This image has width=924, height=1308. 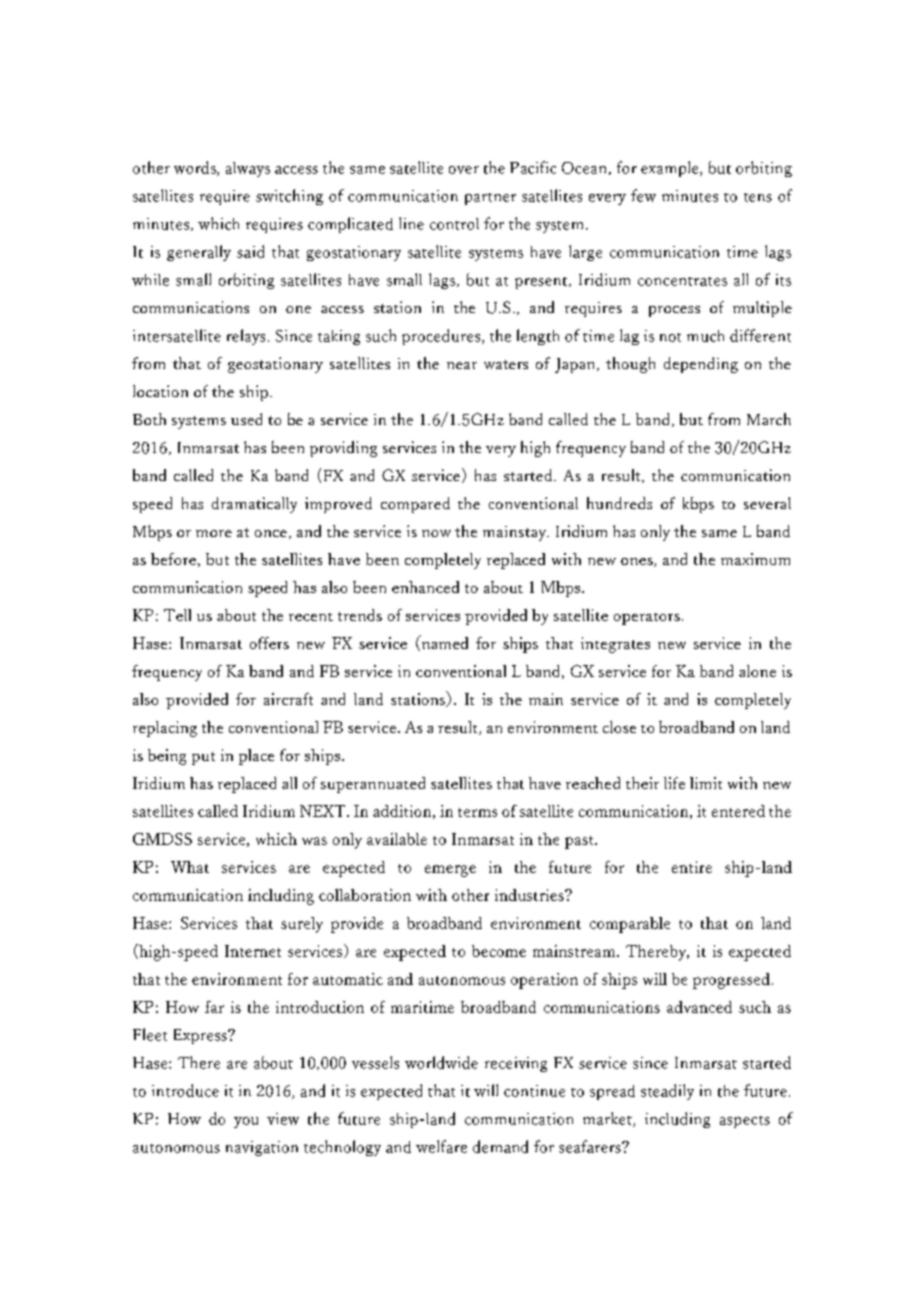 I want to click on tens, so click(x=758, y=197).
